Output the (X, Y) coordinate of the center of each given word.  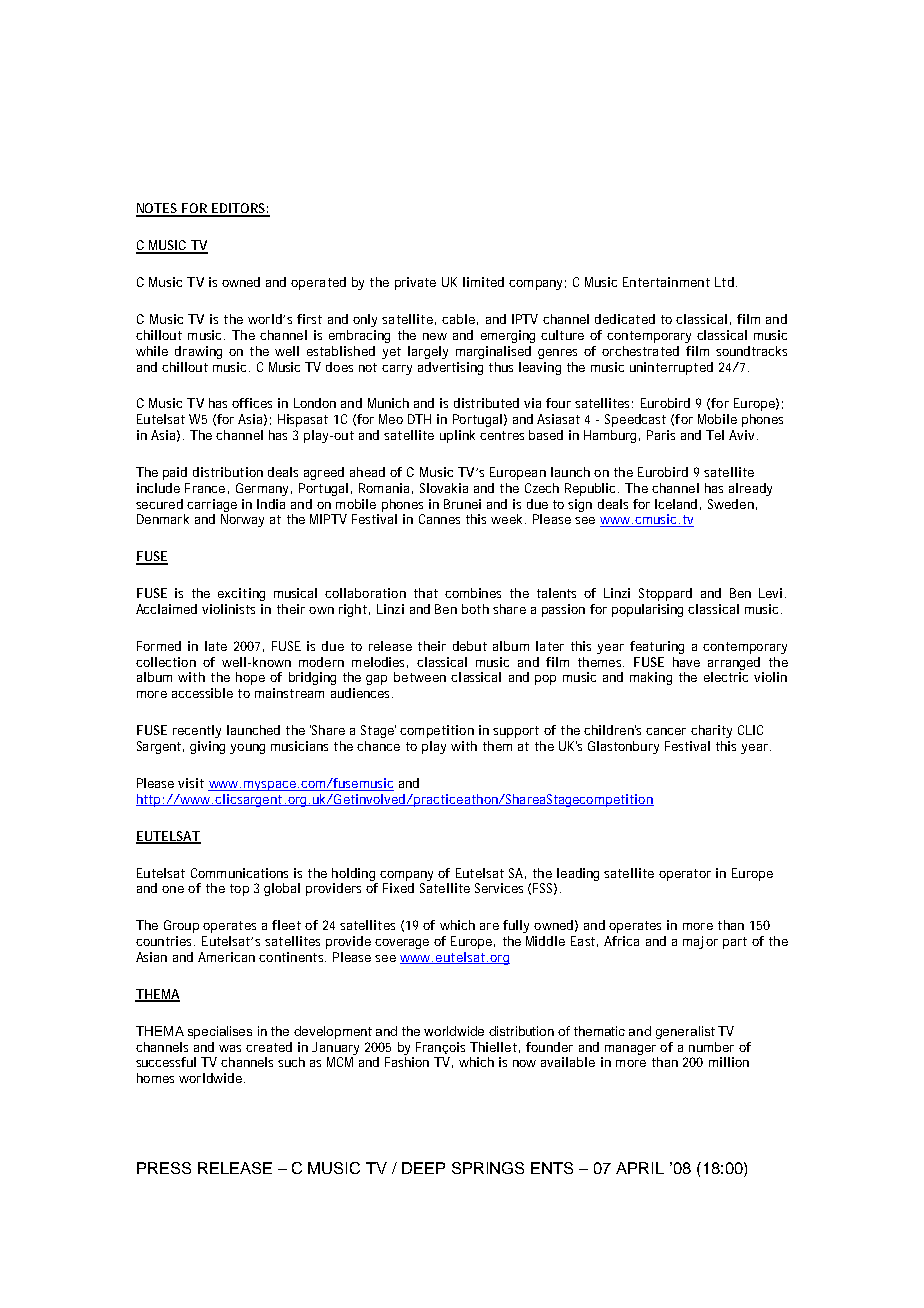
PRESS (164, 1168)
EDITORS (237, 209)
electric (726, 677)
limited (483, 282)
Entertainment (666, 282)
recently (197, 731)
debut (470, 646)
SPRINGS (488, 1168)
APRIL (640, 1168)
